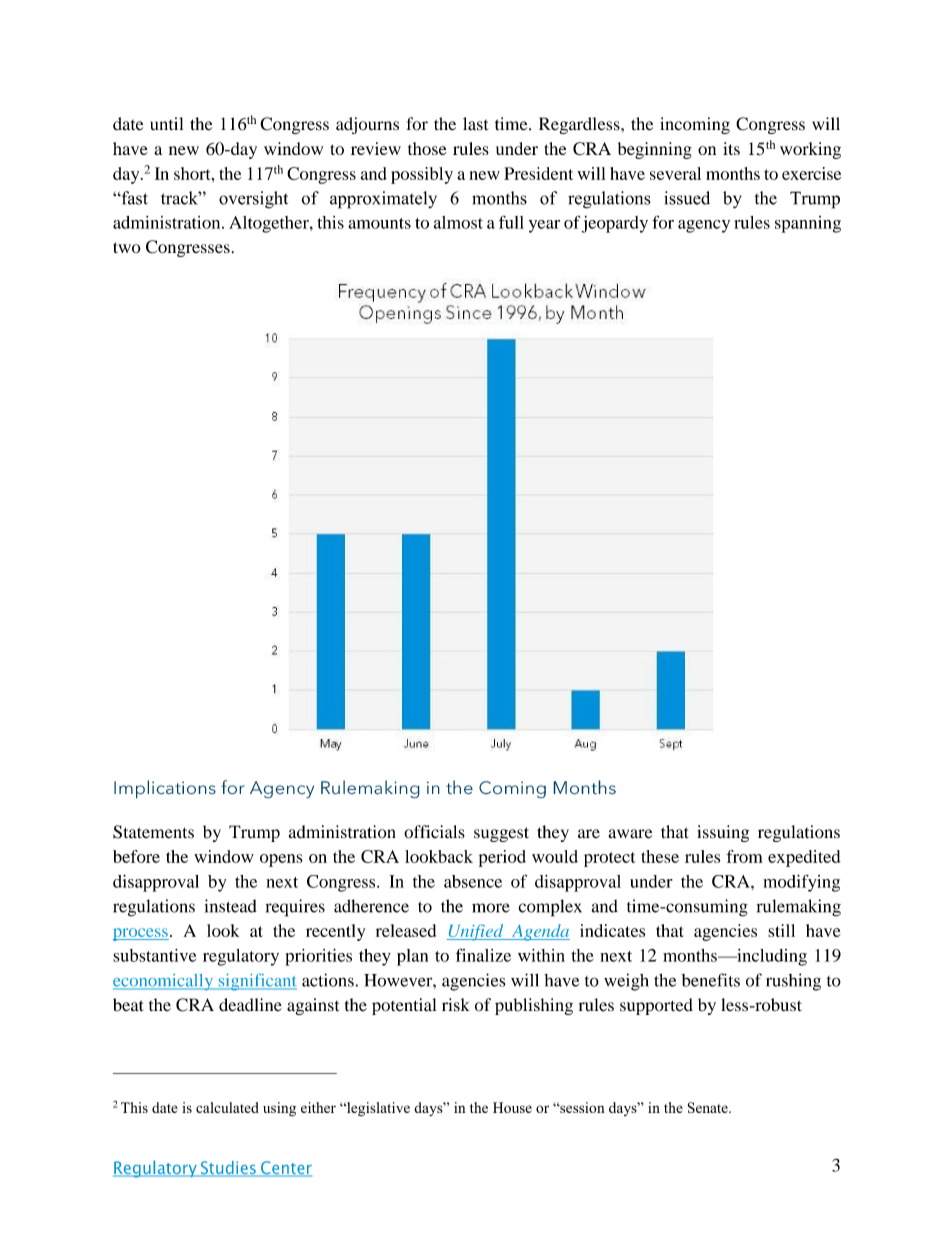  What do you see at coordinates (723, 833) in the screenshot?
I see `issuing` at bounding box center [723, 833].
